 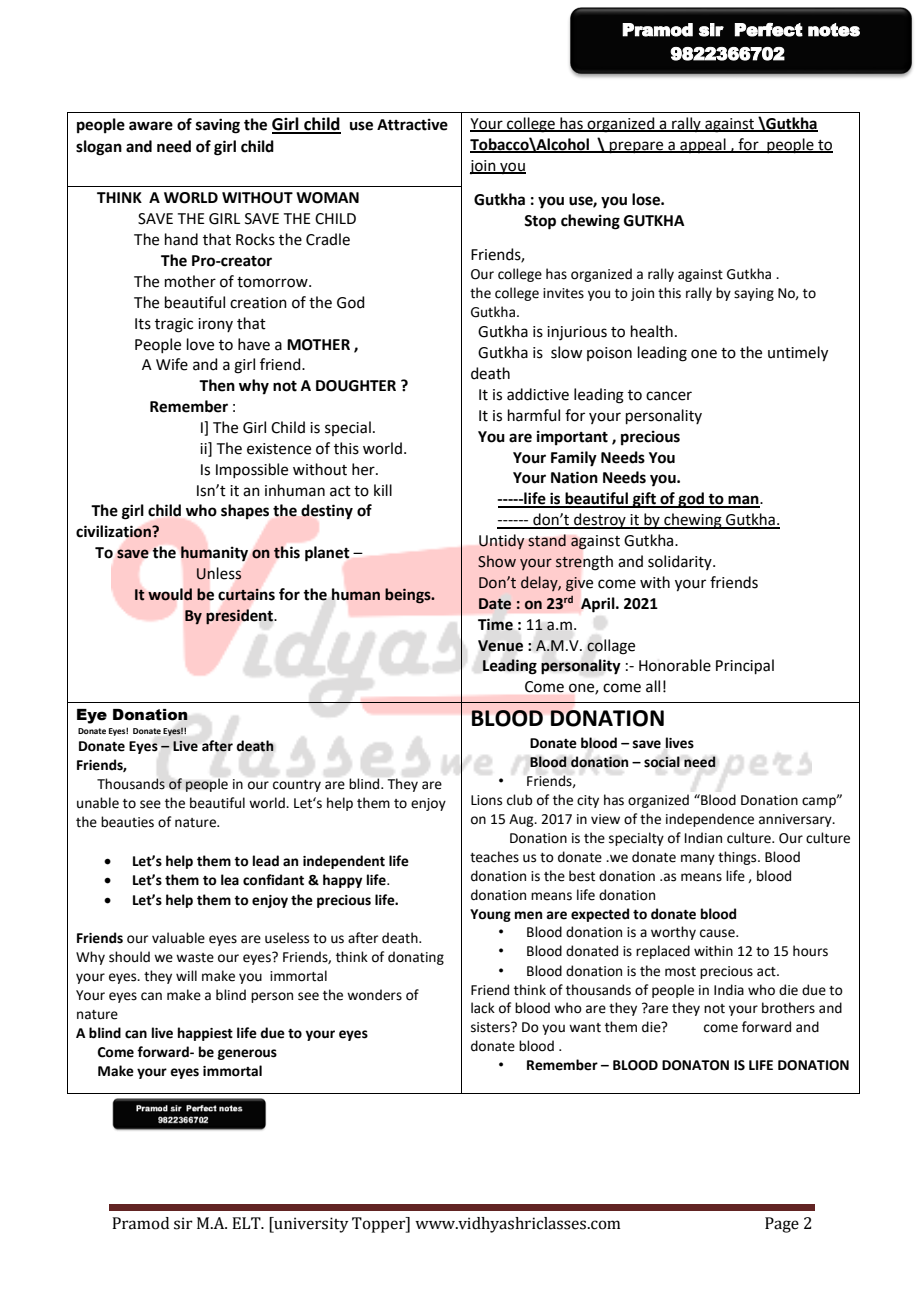 What do you see at coordinates (669, 396) in the screenshot?
I see `cancer` at bounding box center [669, 396].
